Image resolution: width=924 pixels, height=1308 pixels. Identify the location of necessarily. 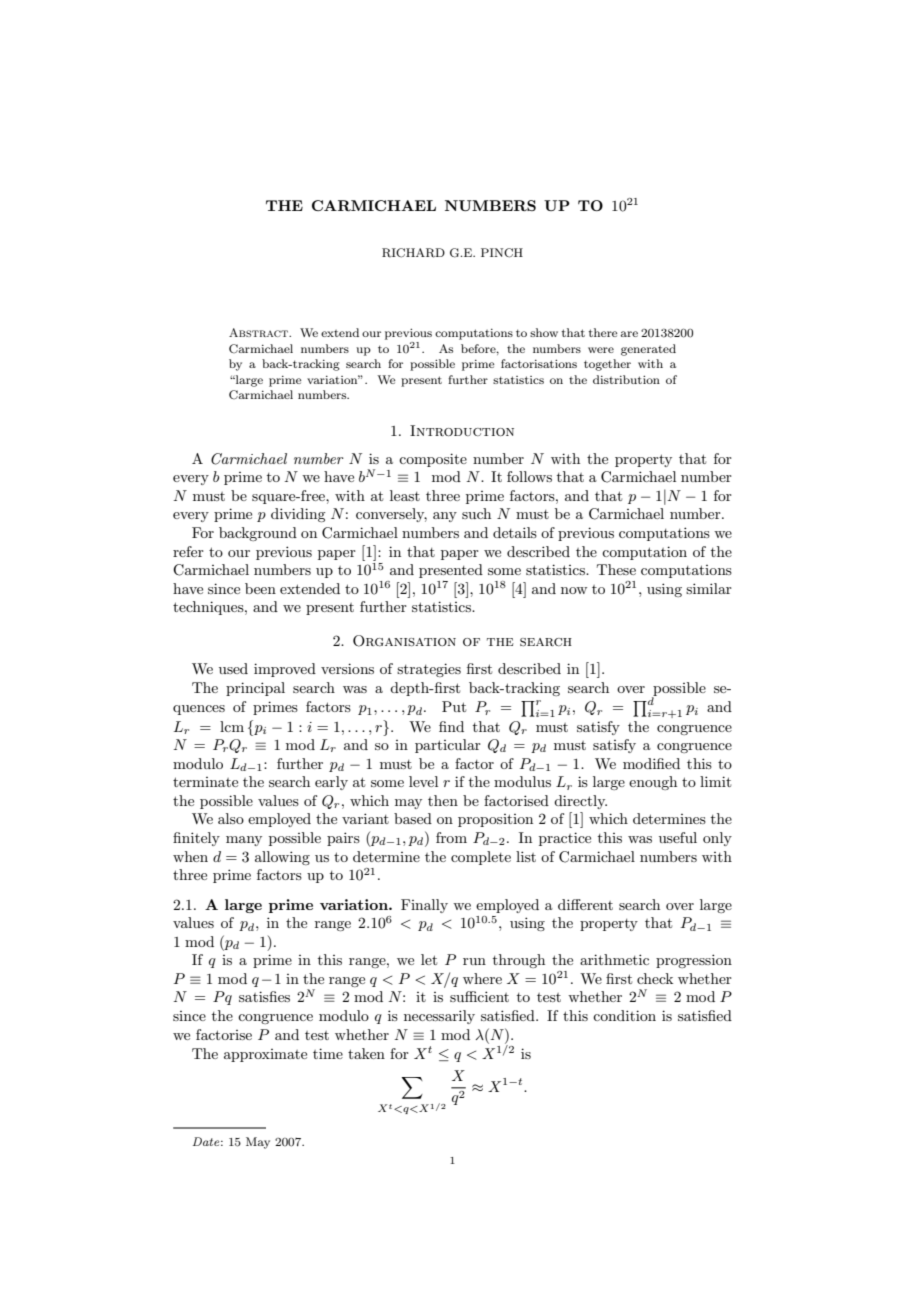
(439, 1017).
